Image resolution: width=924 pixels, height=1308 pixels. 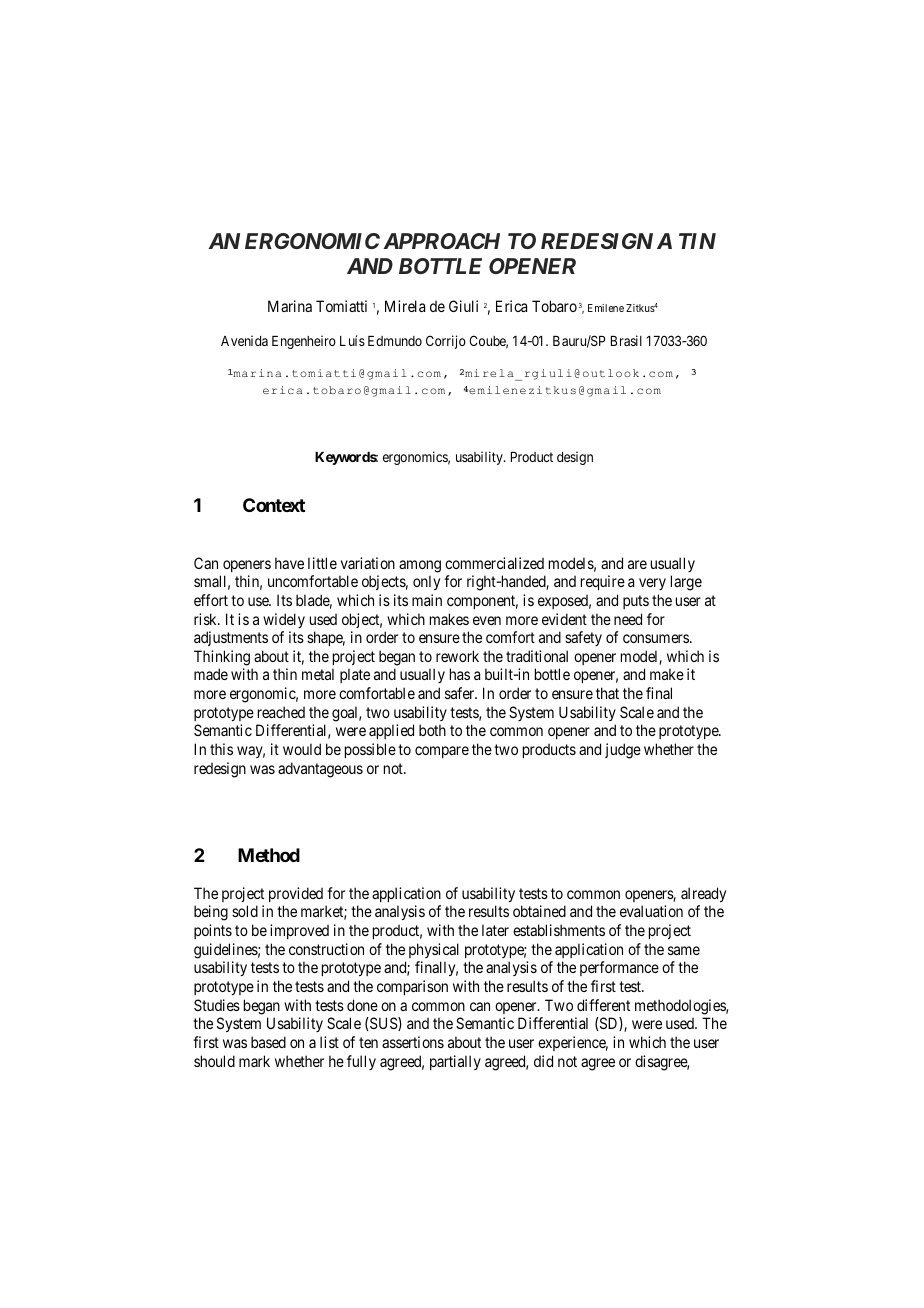 I want to click on based, so click(x=268, y=1042).
